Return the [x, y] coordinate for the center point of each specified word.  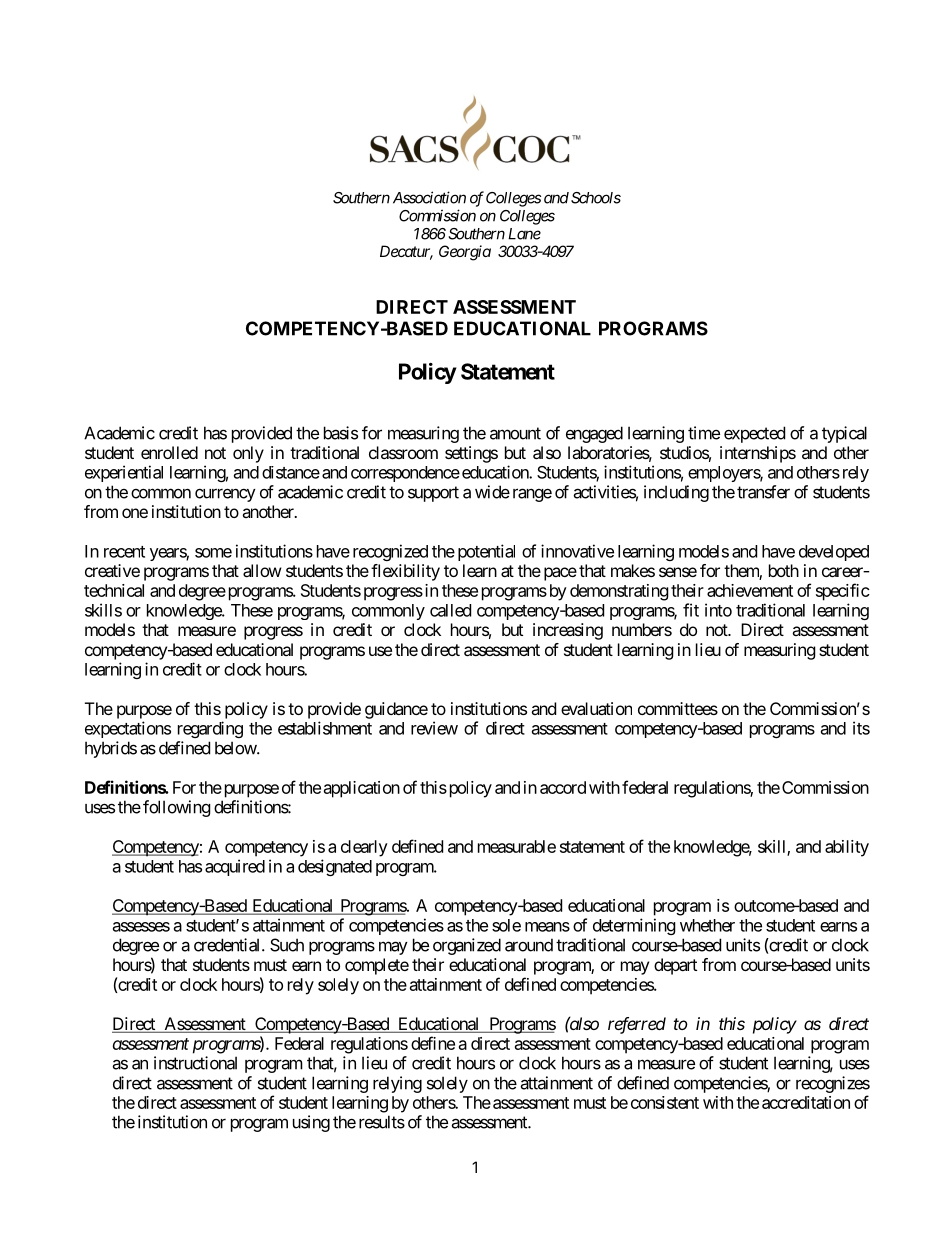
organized [467, 946]
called [450, 610]
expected [754, 434]
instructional [195, 1063]
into [718, 610]
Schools [596, 198]
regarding [210, 729]
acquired [235, 867]
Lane [524, 234]
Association [429, 197]
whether [707, 925]
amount [515, 433]
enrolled [169, 452]
